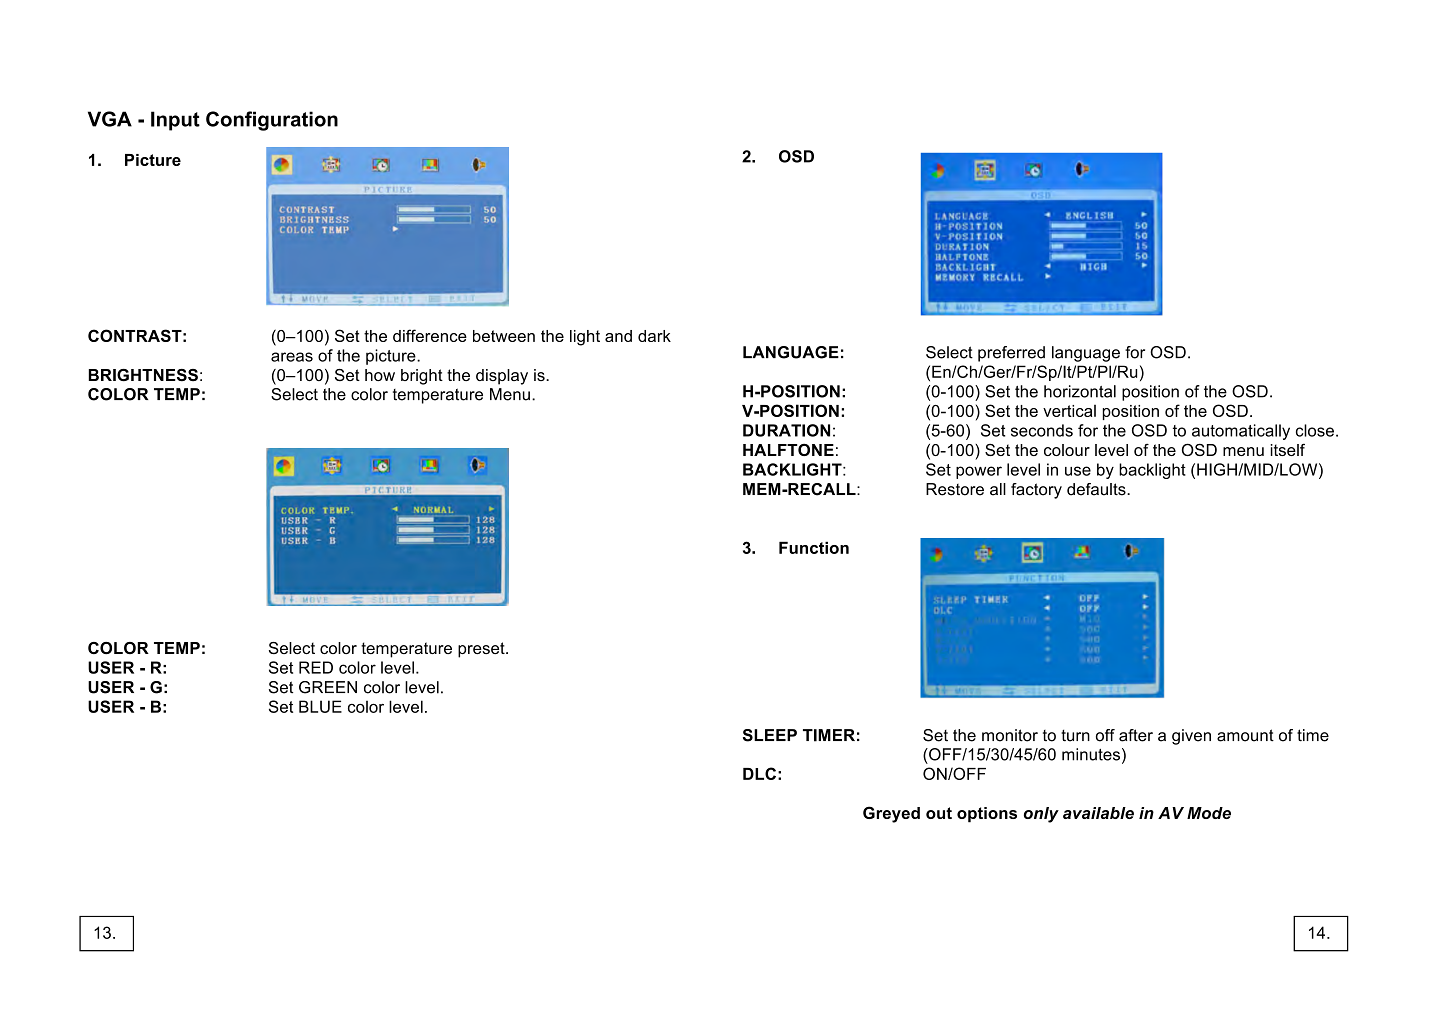  I want to click on HALFTONE, so click(788, 449).
